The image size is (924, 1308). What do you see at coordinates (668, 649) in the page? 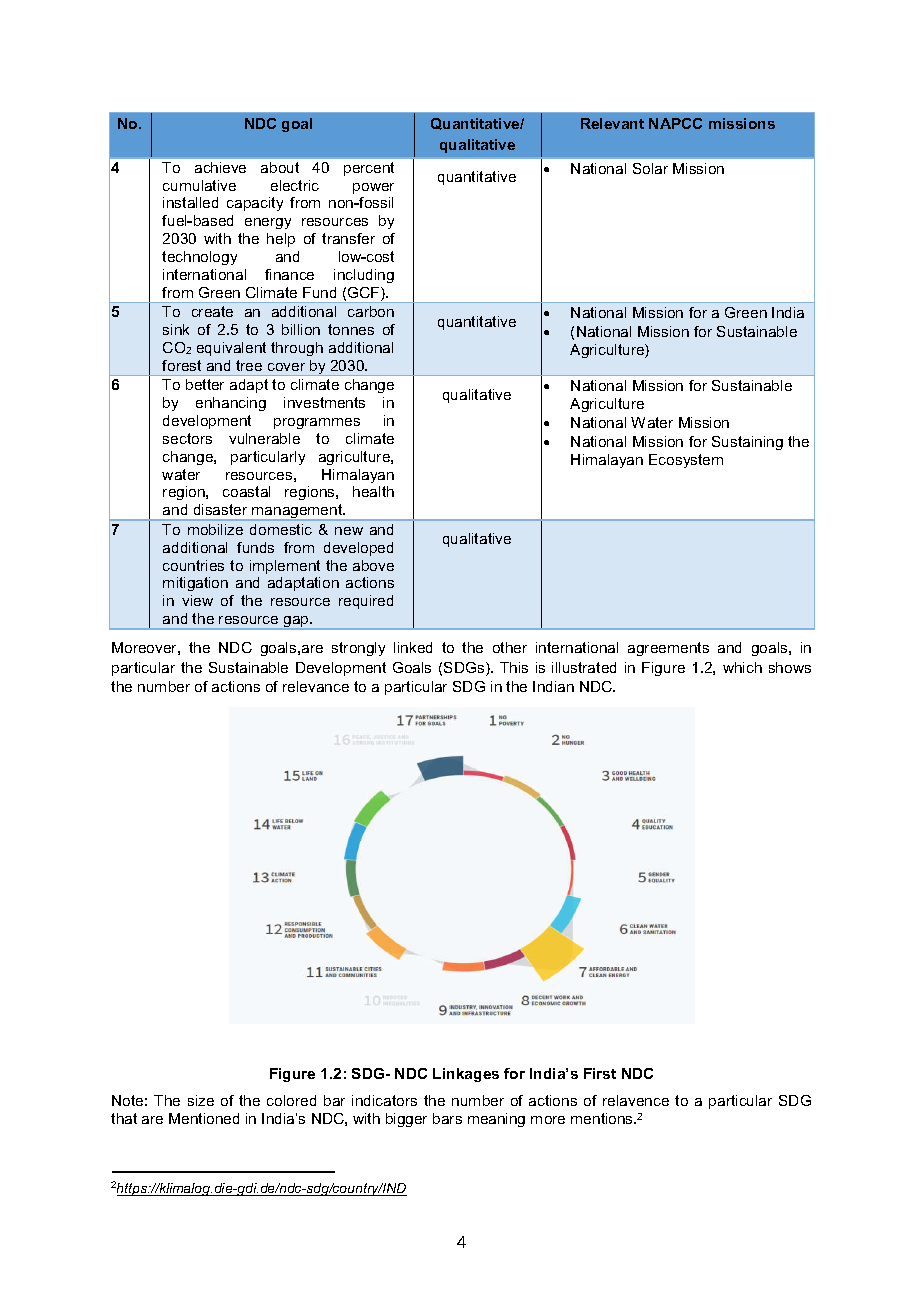
I see `agreements` at bounding box center [668, 649].
